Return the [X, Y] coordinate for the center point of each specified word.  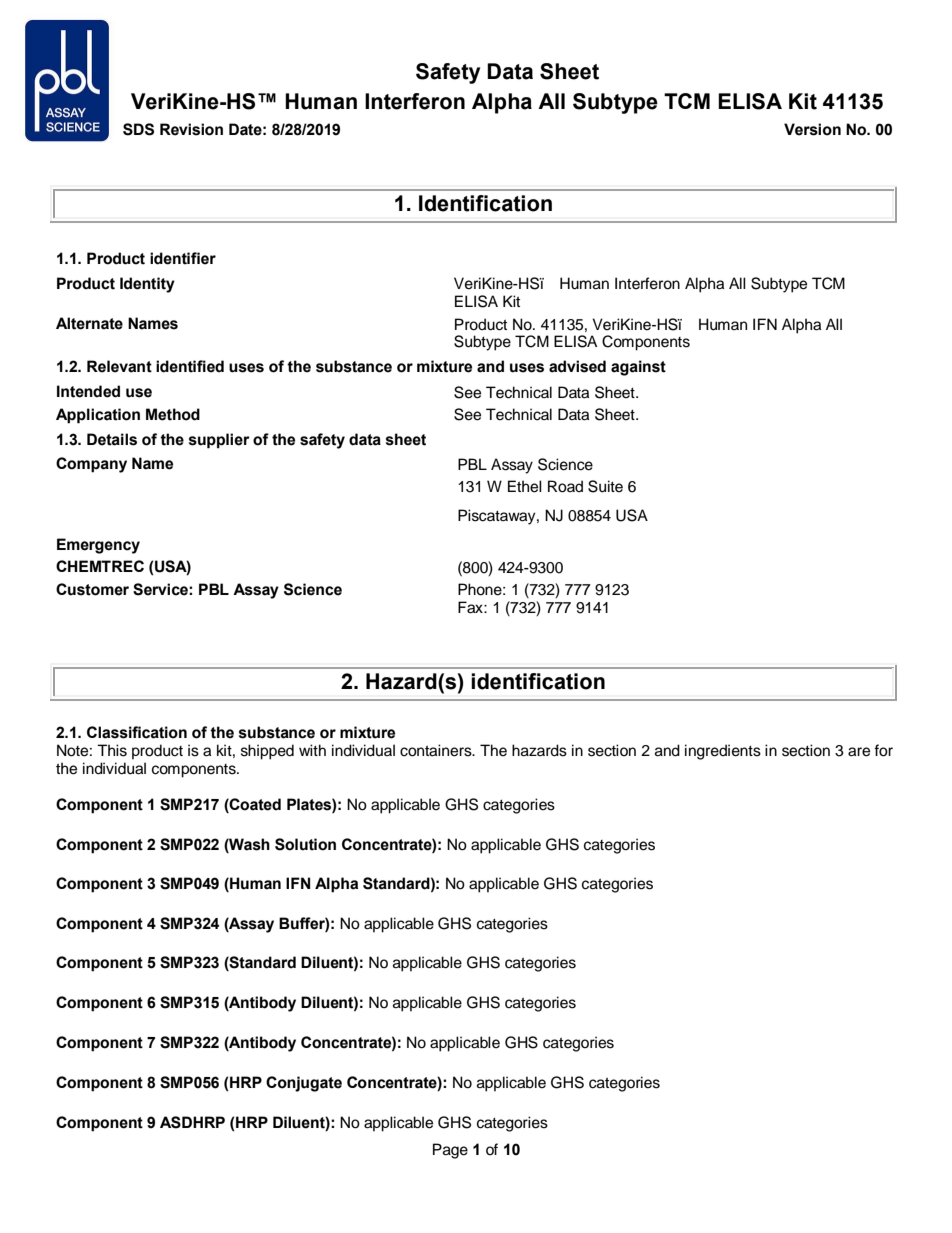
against [638, 368]
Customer [92, 589]
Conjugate [304, 1084]
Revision [191, 129]
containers [437, 750]
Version [812, 129]
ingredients [723, 752]
